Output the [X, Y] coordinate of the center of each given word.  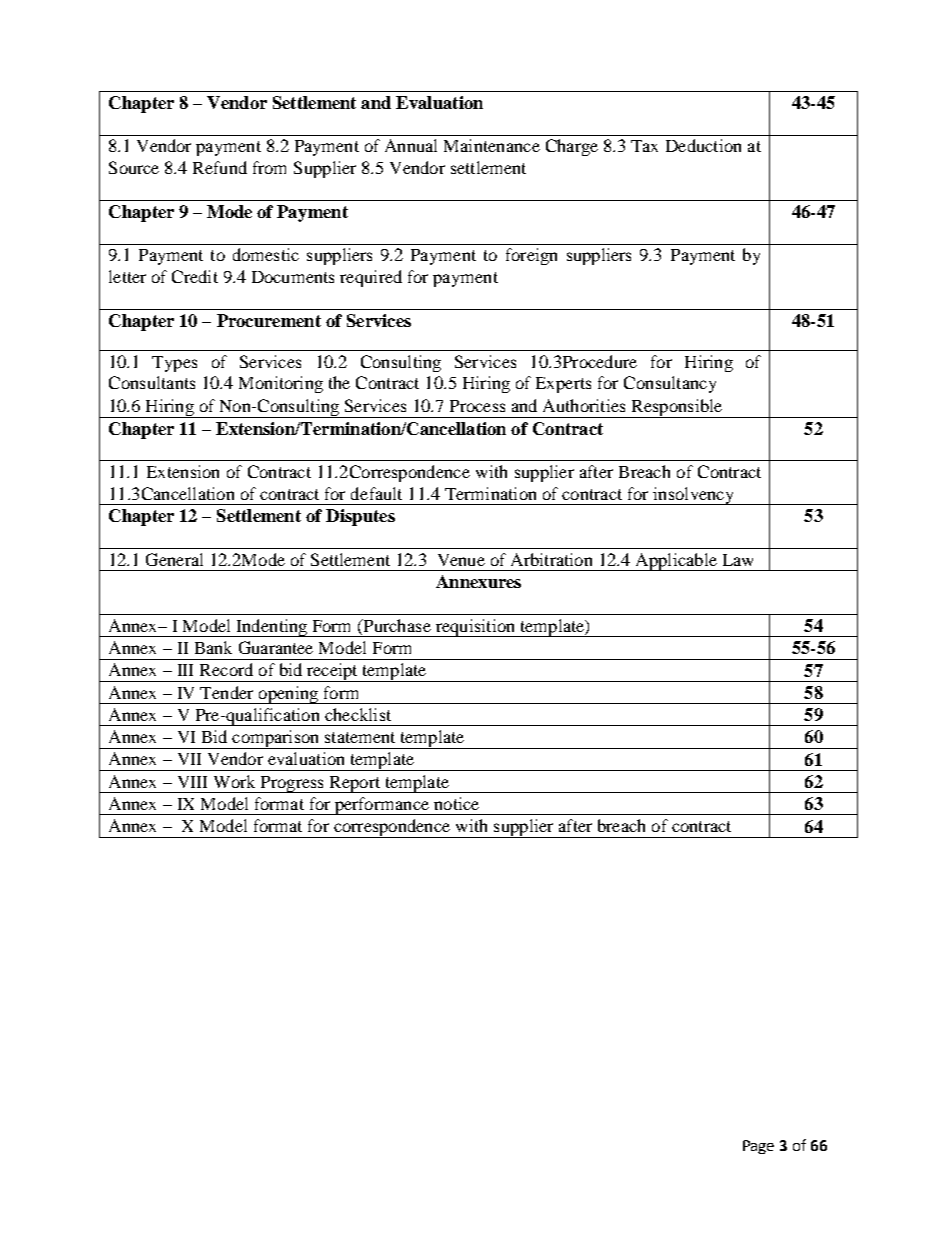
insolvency [693, 496]
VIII [192, 782]
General [174, 559]
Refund [220, 167]
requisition [475, 628]
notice [456, 803]
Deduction [703, 145]
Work [234, 781]
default [376, 493]
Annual [411, 145]
